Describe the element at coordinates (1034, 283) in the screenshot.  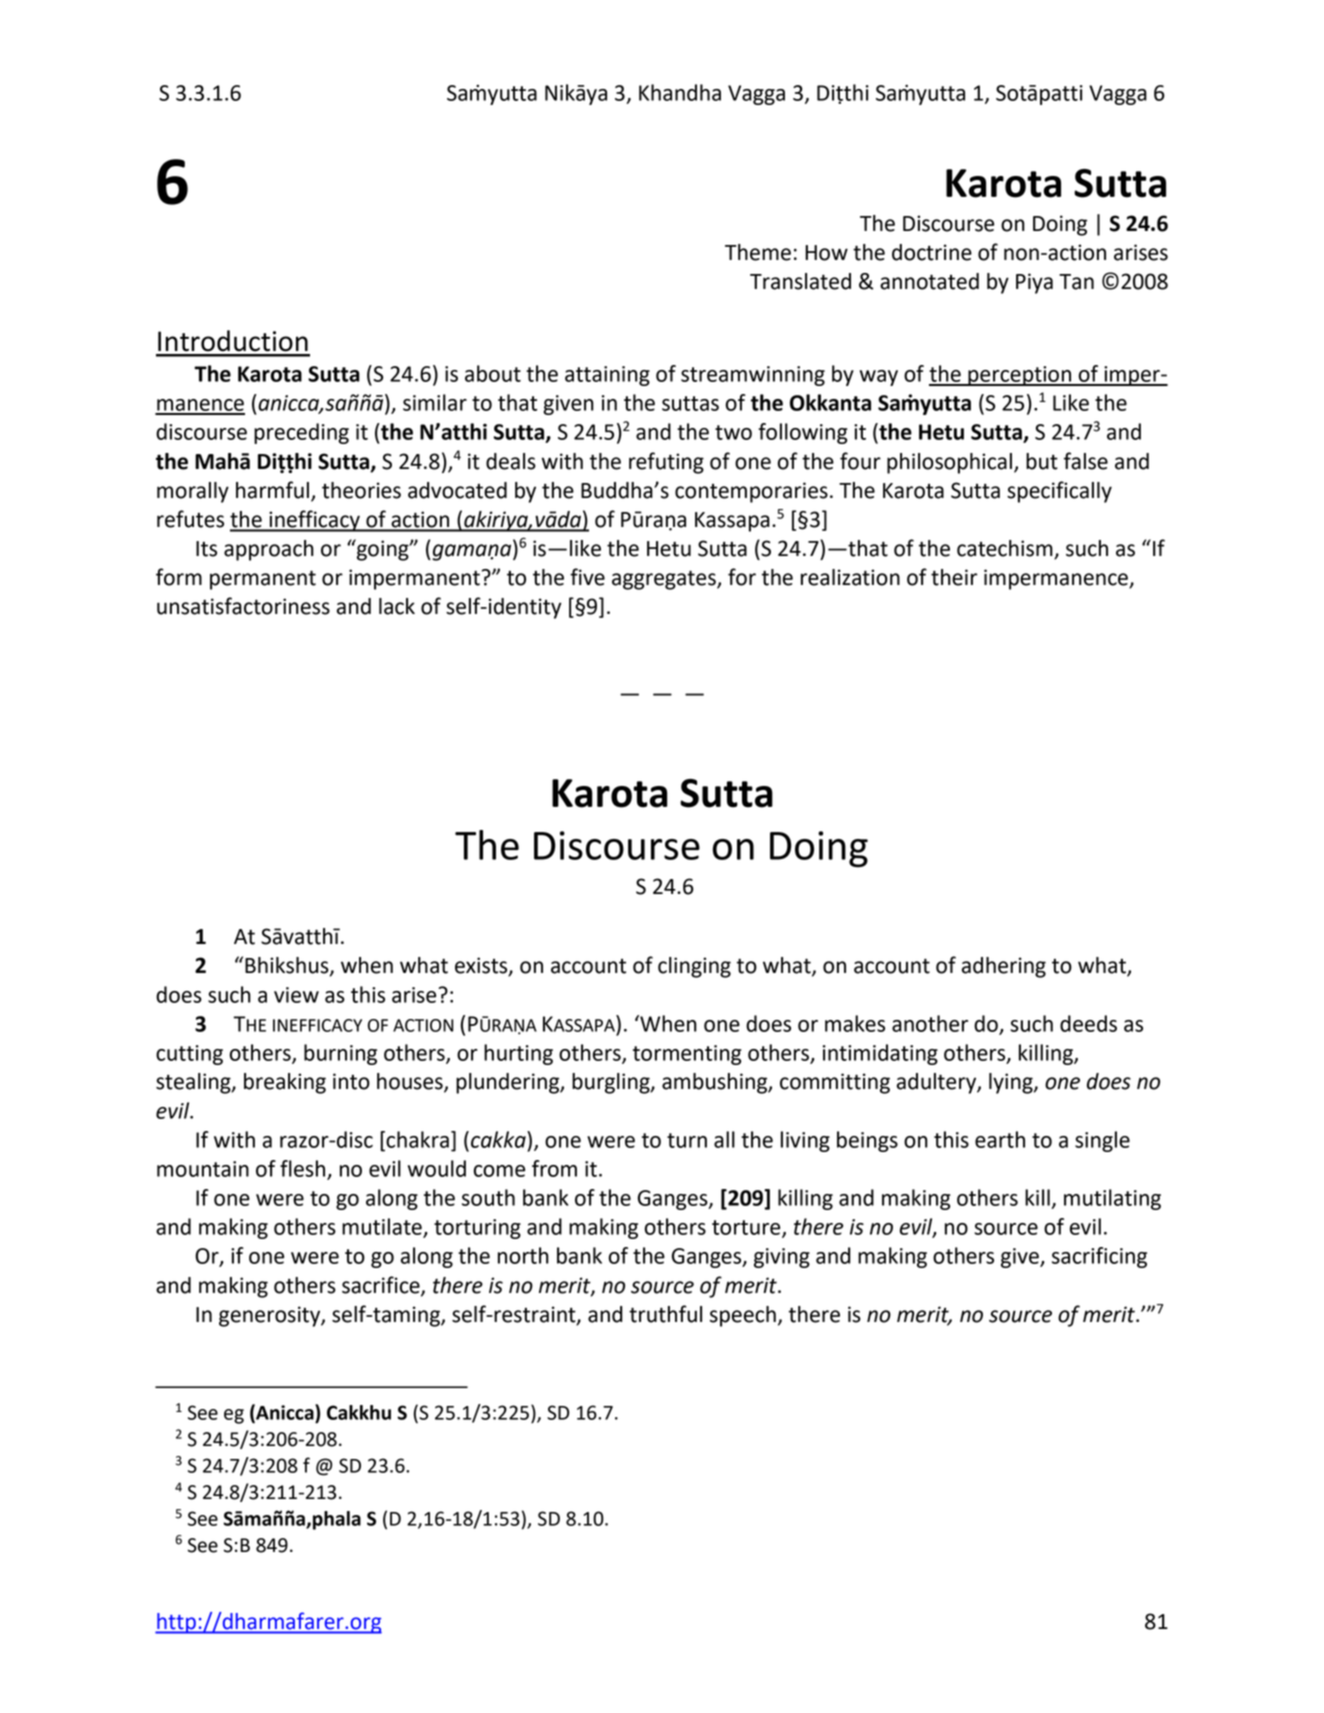
I see `Piya` at that location.
